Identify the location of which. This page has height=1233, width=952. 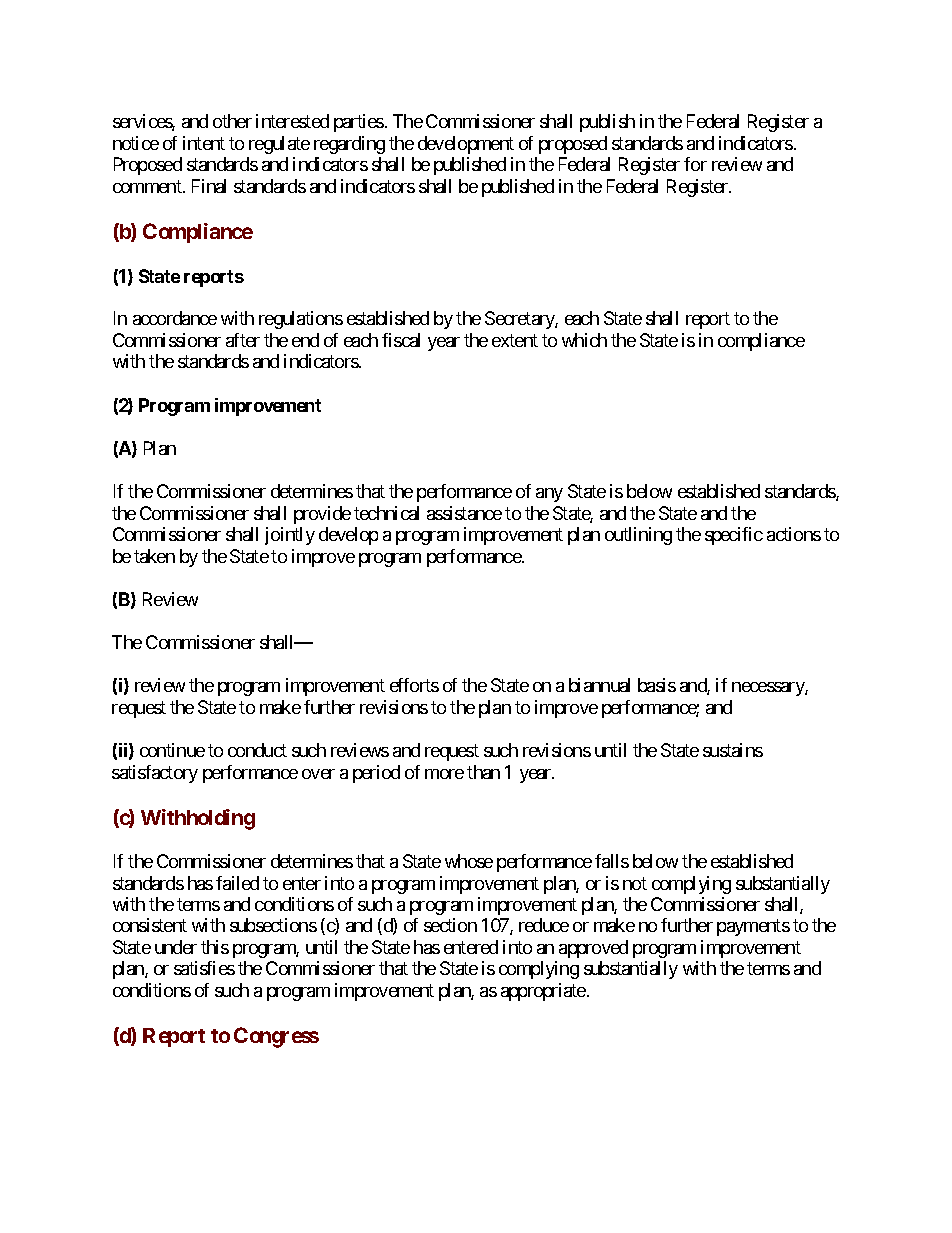
(584, 340).
